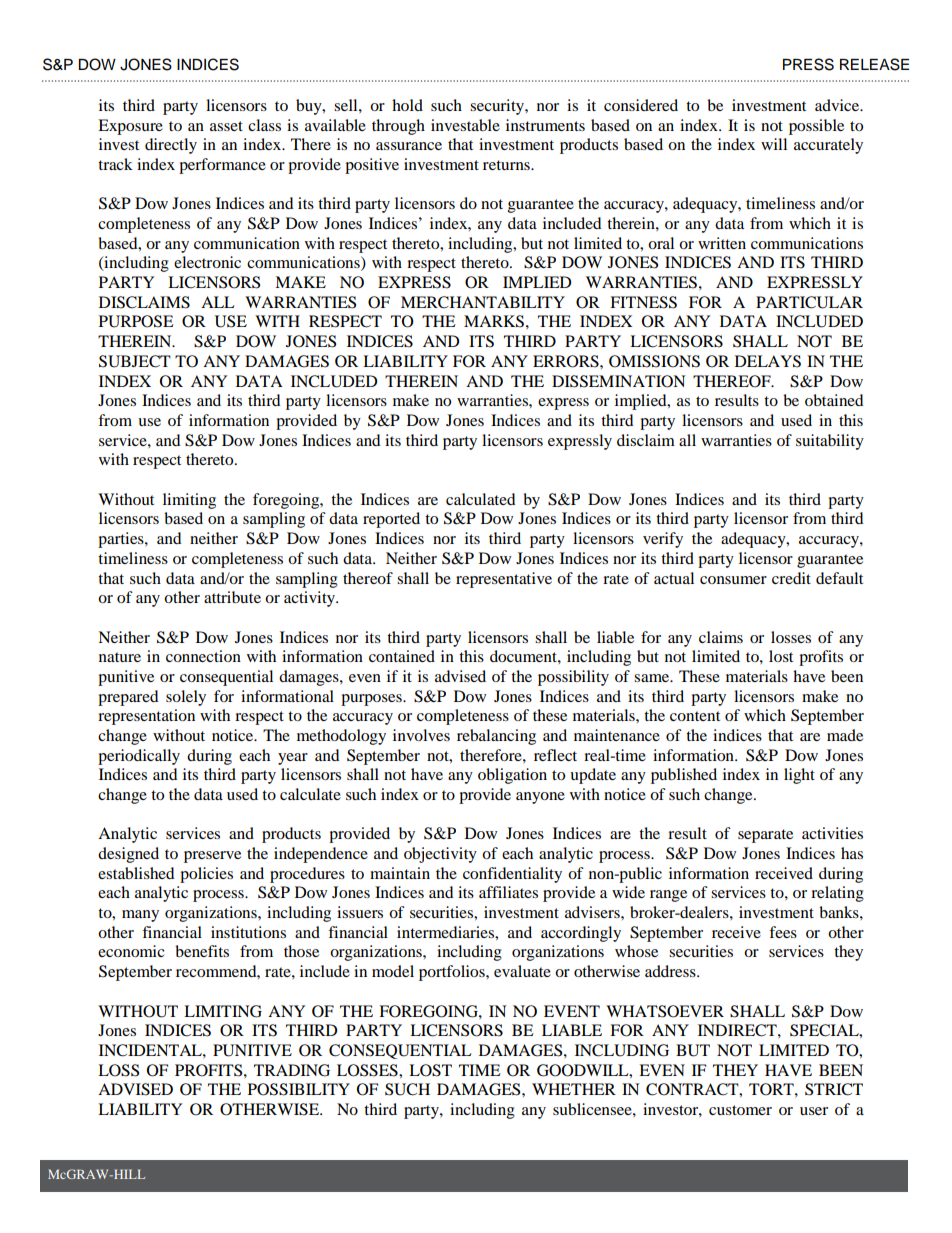 Image resolution: width=952 pixels, height=1233 pixels. Describe the element at coordinates (207, 262) in the document. I see `electronic` at that location.
